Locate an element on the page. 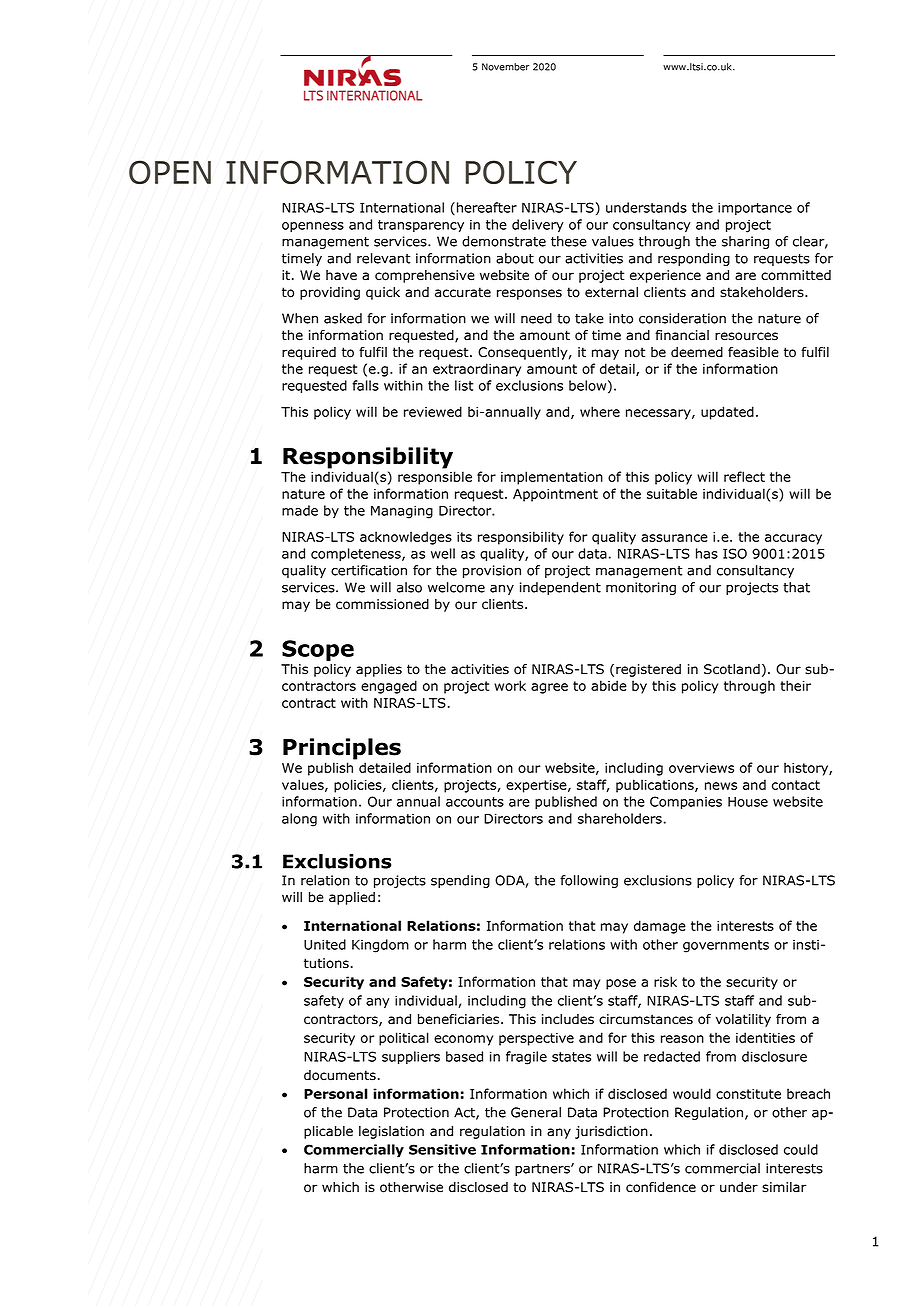 This page has width=924, height=1308. November is located at coordinates (506, 67).
